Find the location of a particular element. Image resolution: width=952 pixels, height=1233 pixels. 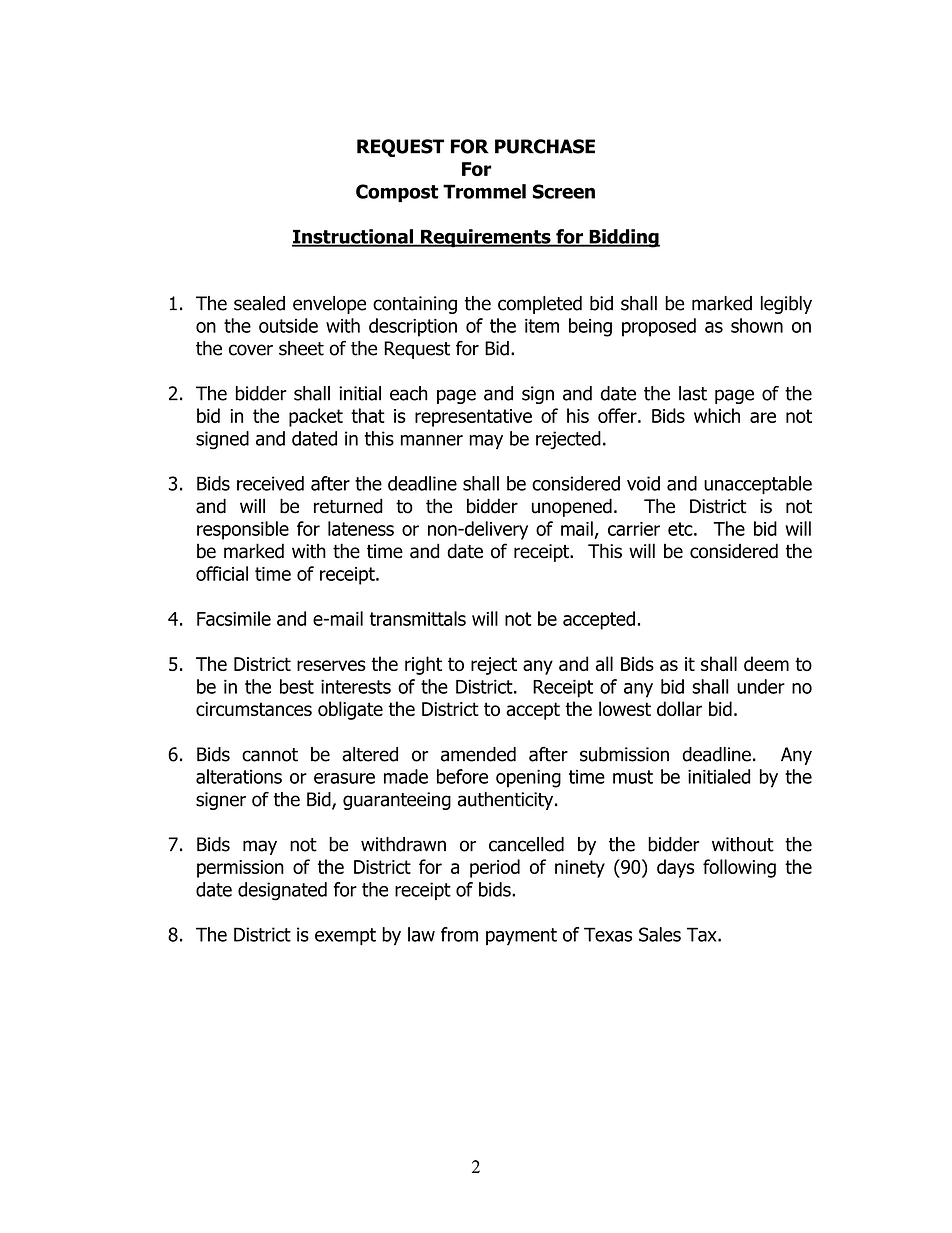

carrier is located at coordinates (634, 529).
